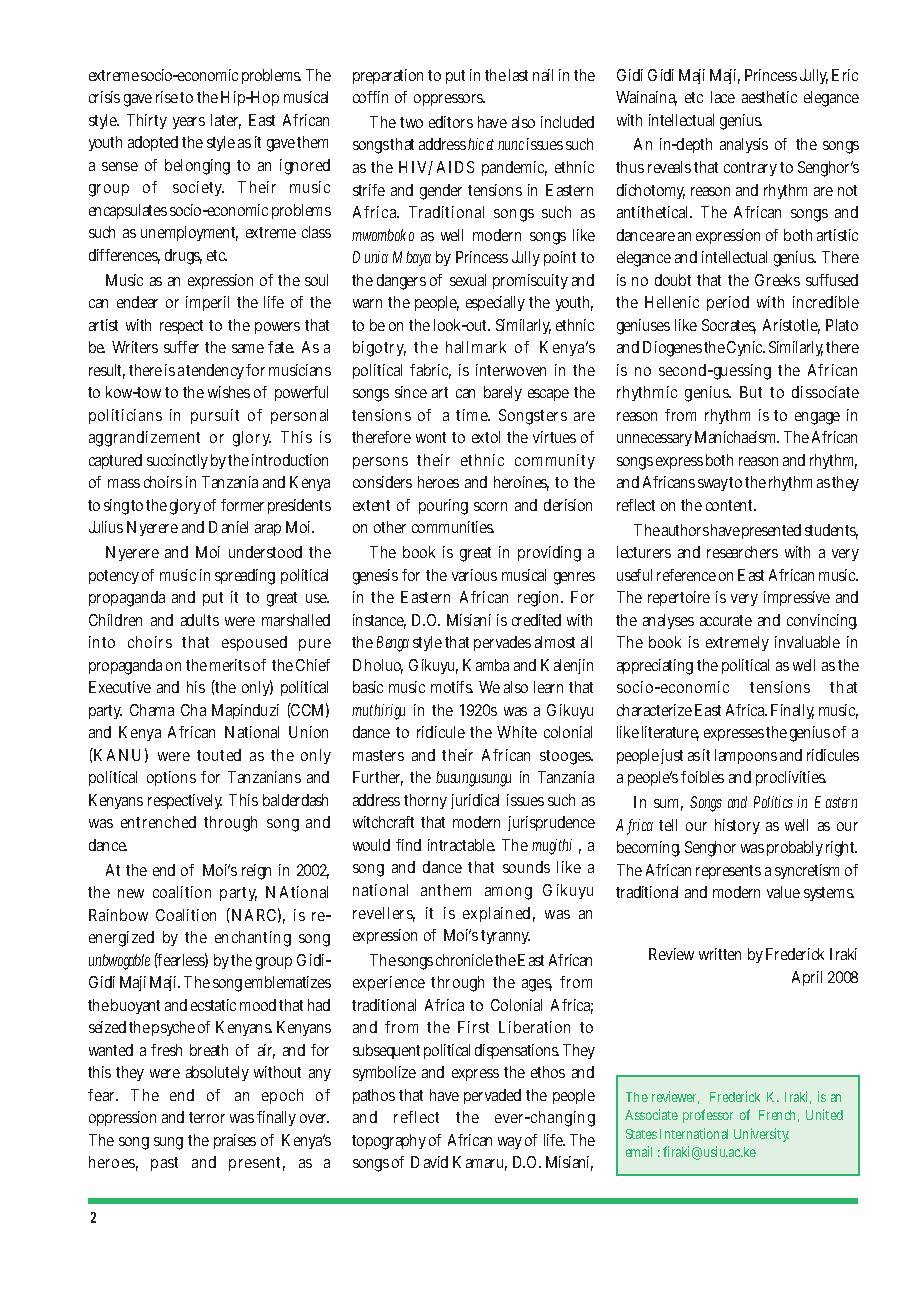  What do you see at coordinates (783, 892) in the image?
I see `value` at bounding box center [783, 892].
